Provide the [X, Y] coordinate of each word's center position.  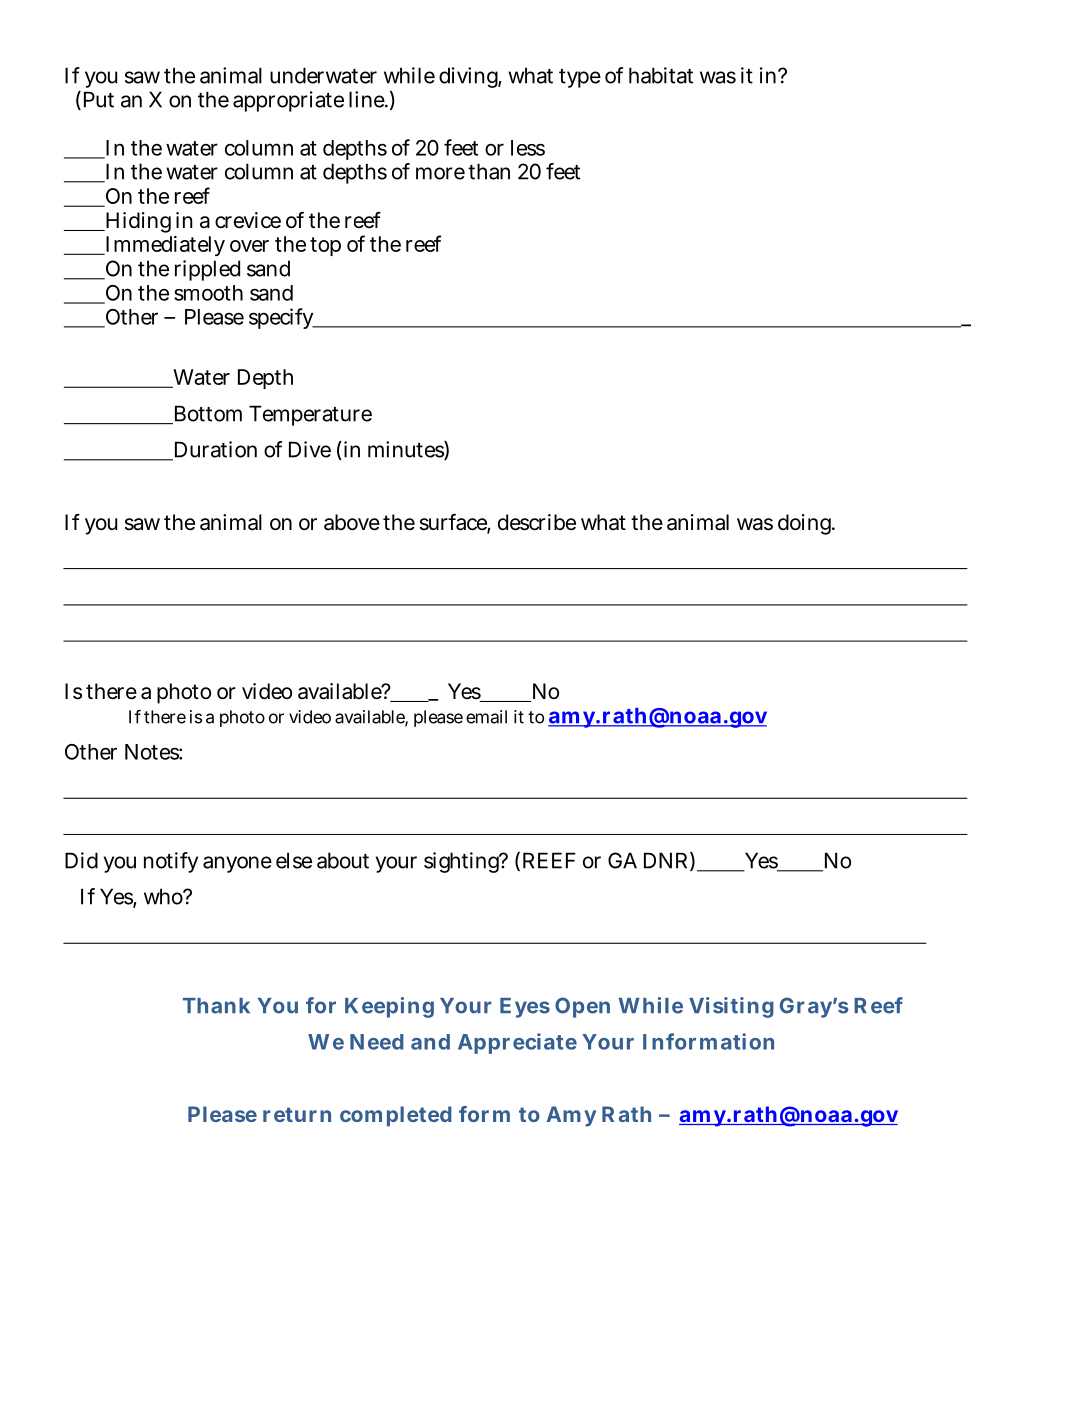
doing [806, 524]
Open [582, 1007]
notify [171, 862]
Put [97, 100]
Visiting [731, 1007]
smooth [208, 293]
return [297, 1114]
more [440, 173]
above [352, 522]
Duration [214, 450]
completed [396, 1116]
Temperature [310, 415]
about [343, 860]
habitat [661, 75]
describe [537, 522]
